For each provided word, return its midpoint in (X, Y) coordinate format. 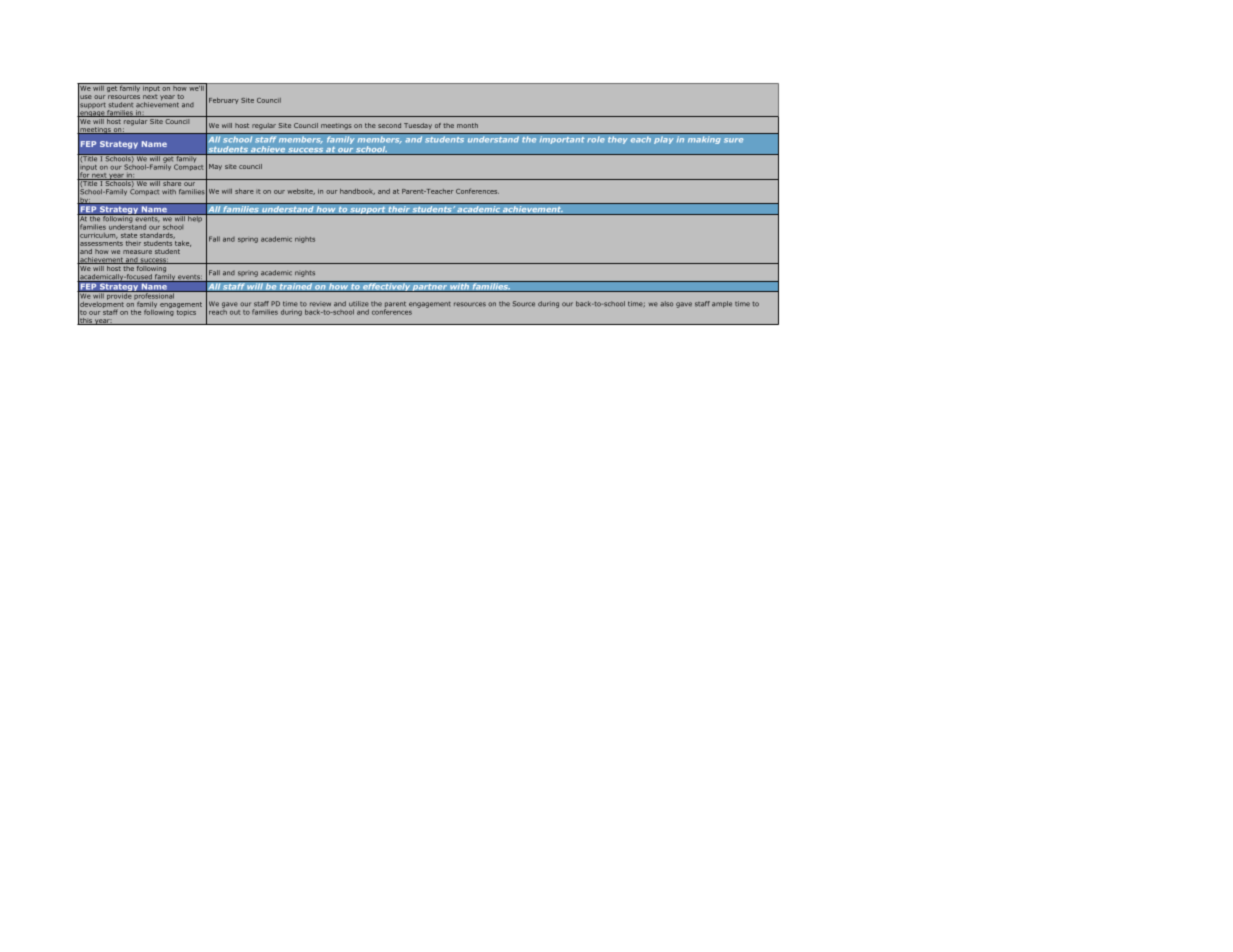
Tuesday (418, 126)
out (235, 312)
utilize (359, 304)
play (664, 140)
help (195, 217)
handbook (357, 192)
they (618, 140)
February (224, 101)
